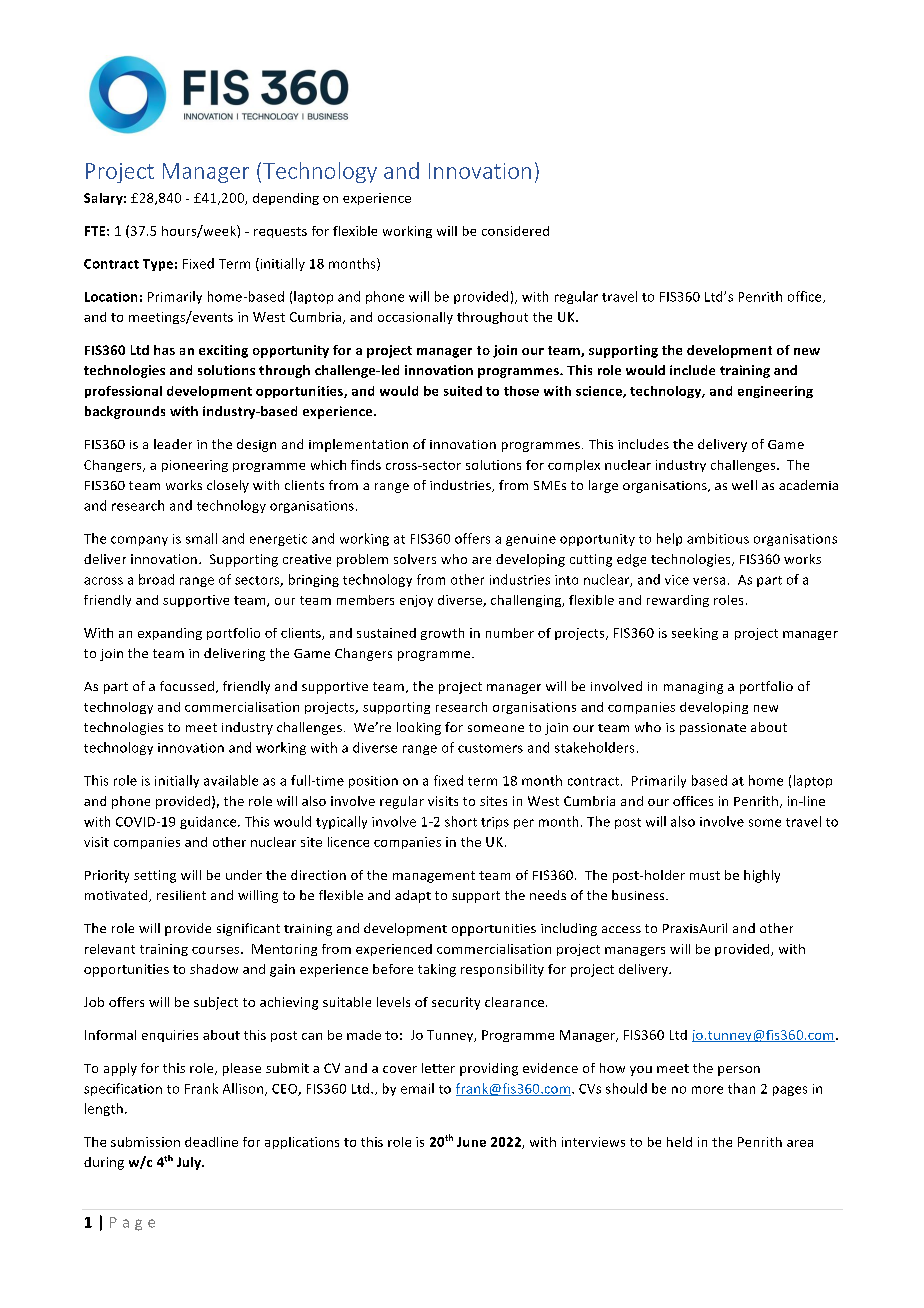  Describe the element at coordinates (181, 895) in the image. I see `resilient` at that location.
